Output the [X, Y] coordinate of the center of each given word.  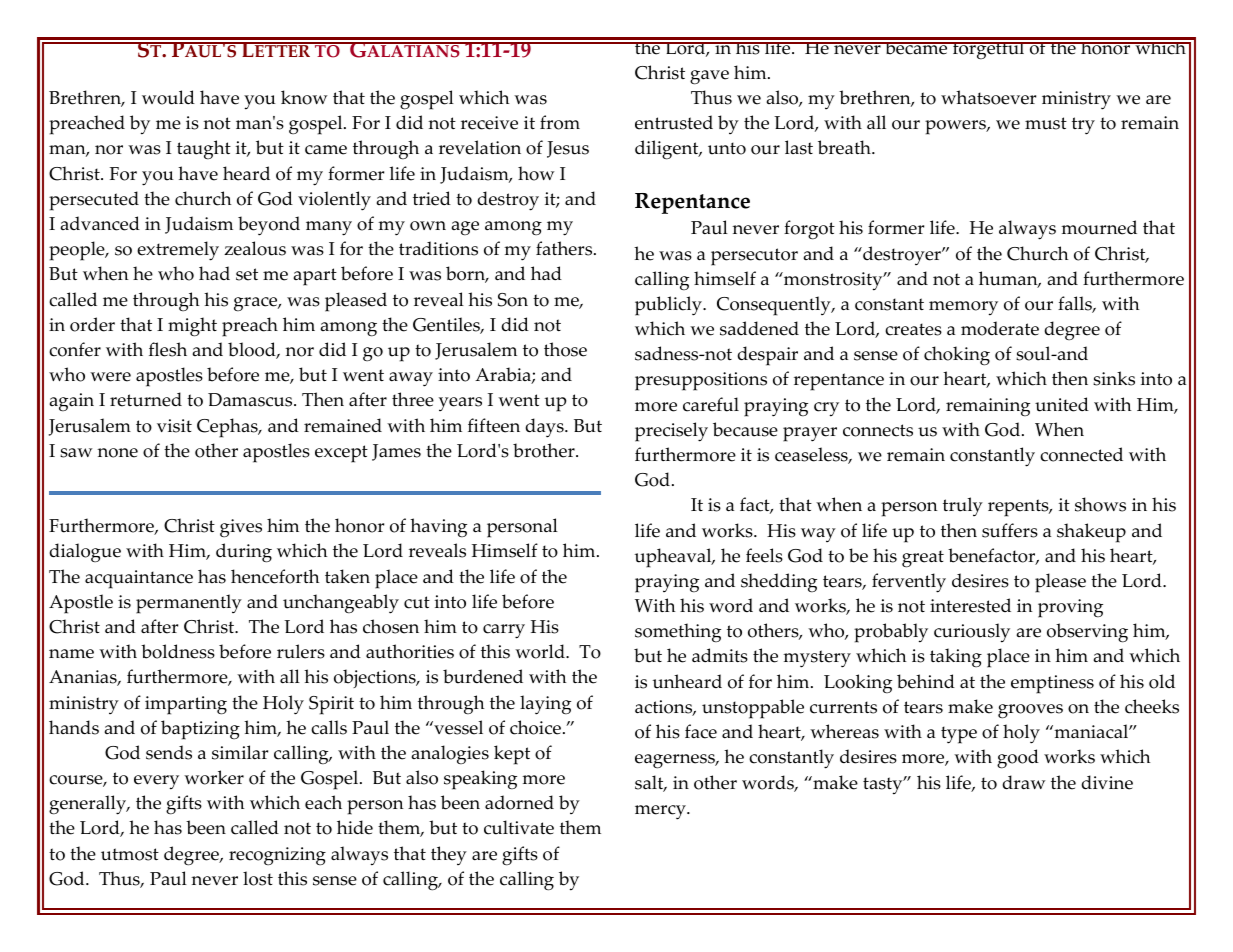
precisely [671, 432]
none [117, 453]
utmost [130, 854]
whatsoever [988, 97]
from [560, 122]
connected [1081, 454]
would [168, 97]
